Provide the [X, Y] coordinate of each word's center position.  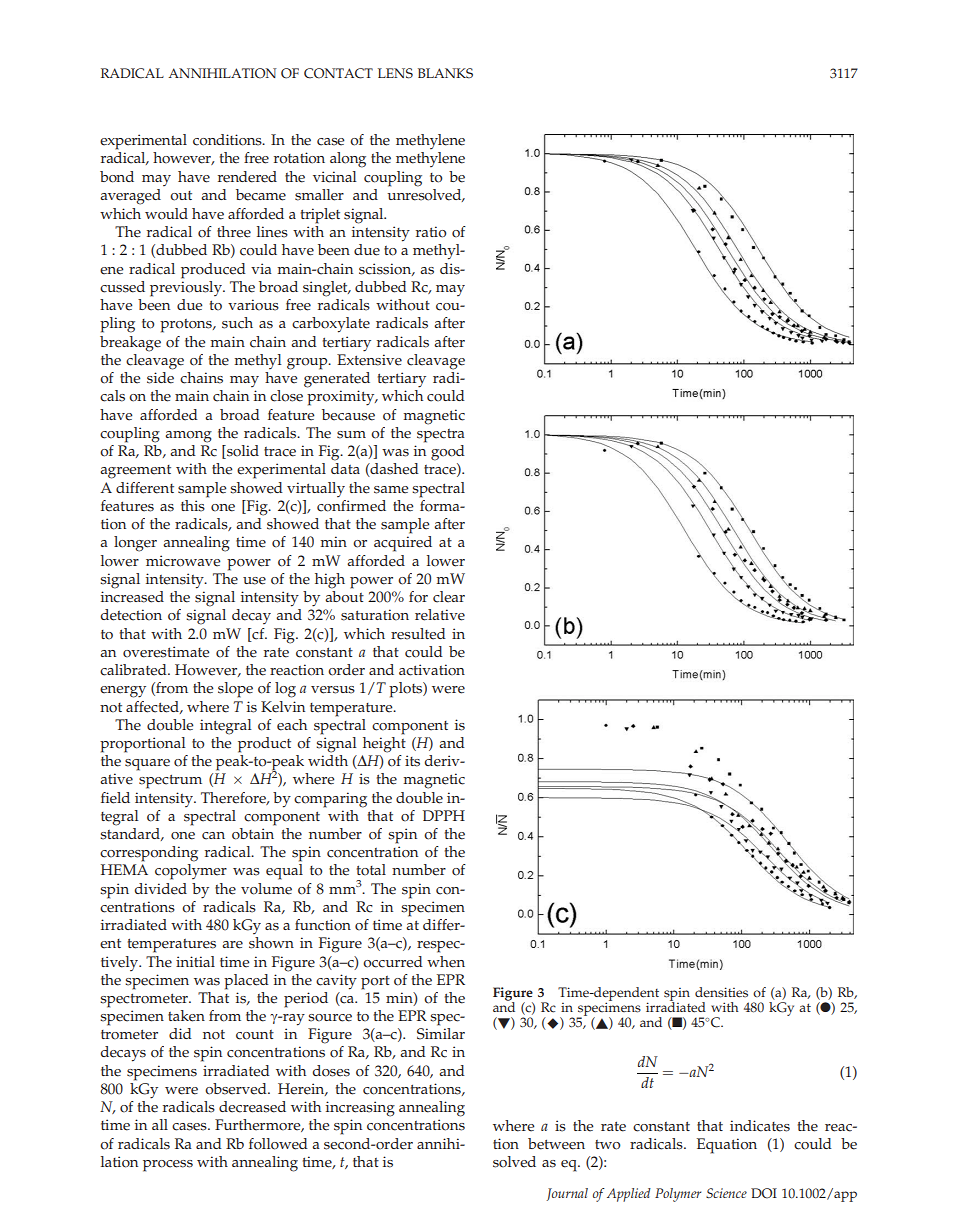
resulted [418, 634]
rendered [247, 177]
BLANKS [445, 73]
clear [449, 597]
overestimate [166, 652]
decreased [252, 1107]
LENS [395, 73]
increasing [360, 1109]
